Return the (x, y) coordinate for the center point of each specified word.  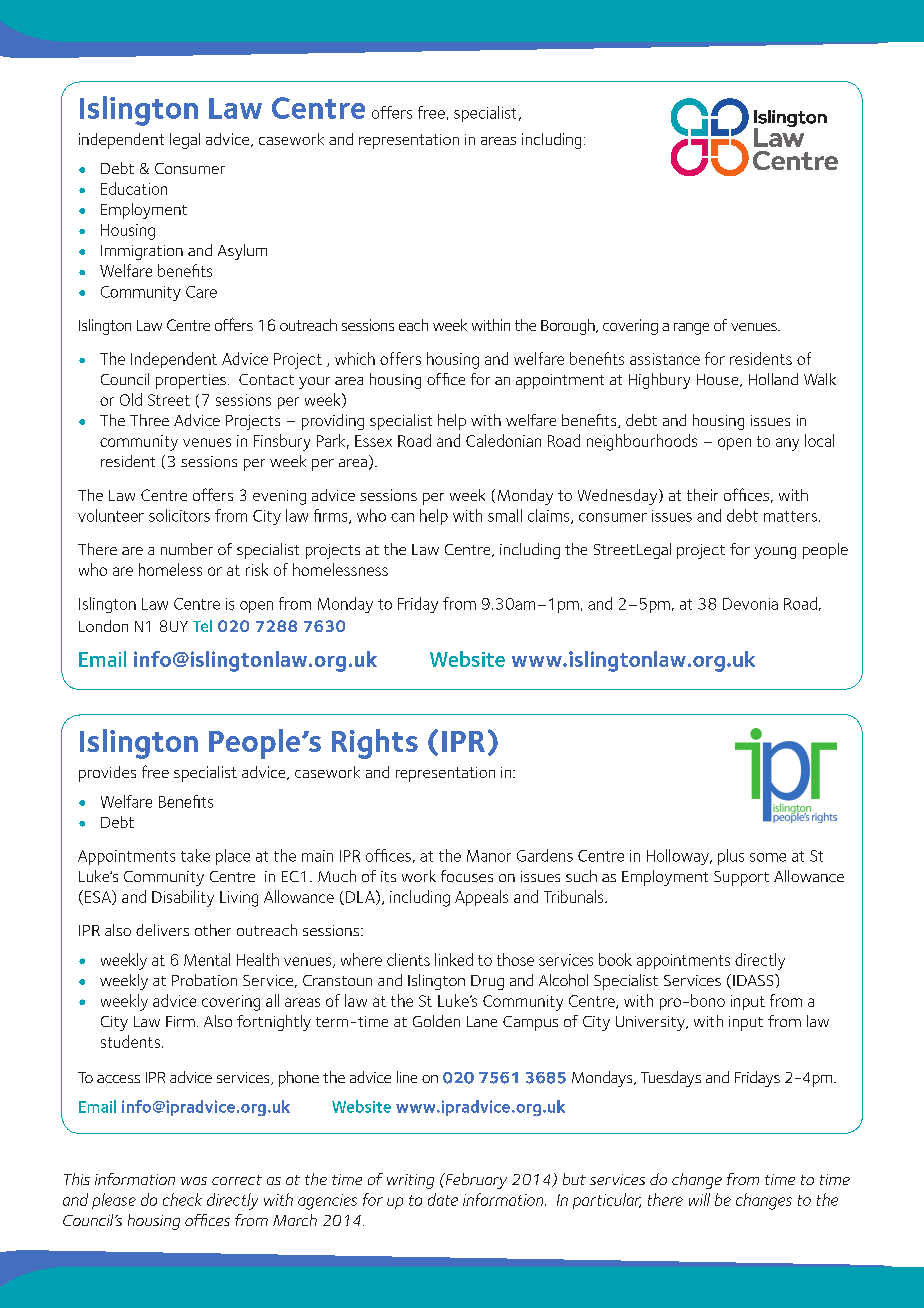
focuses (467, 876)
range (691, 329)
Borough (569, 327)
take (195, 855)
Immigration (142, 252)
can (402, 517)
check (182, 1199)
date (443, 1199)
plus (731, 857)
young (775, 553)
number (187, 549)
